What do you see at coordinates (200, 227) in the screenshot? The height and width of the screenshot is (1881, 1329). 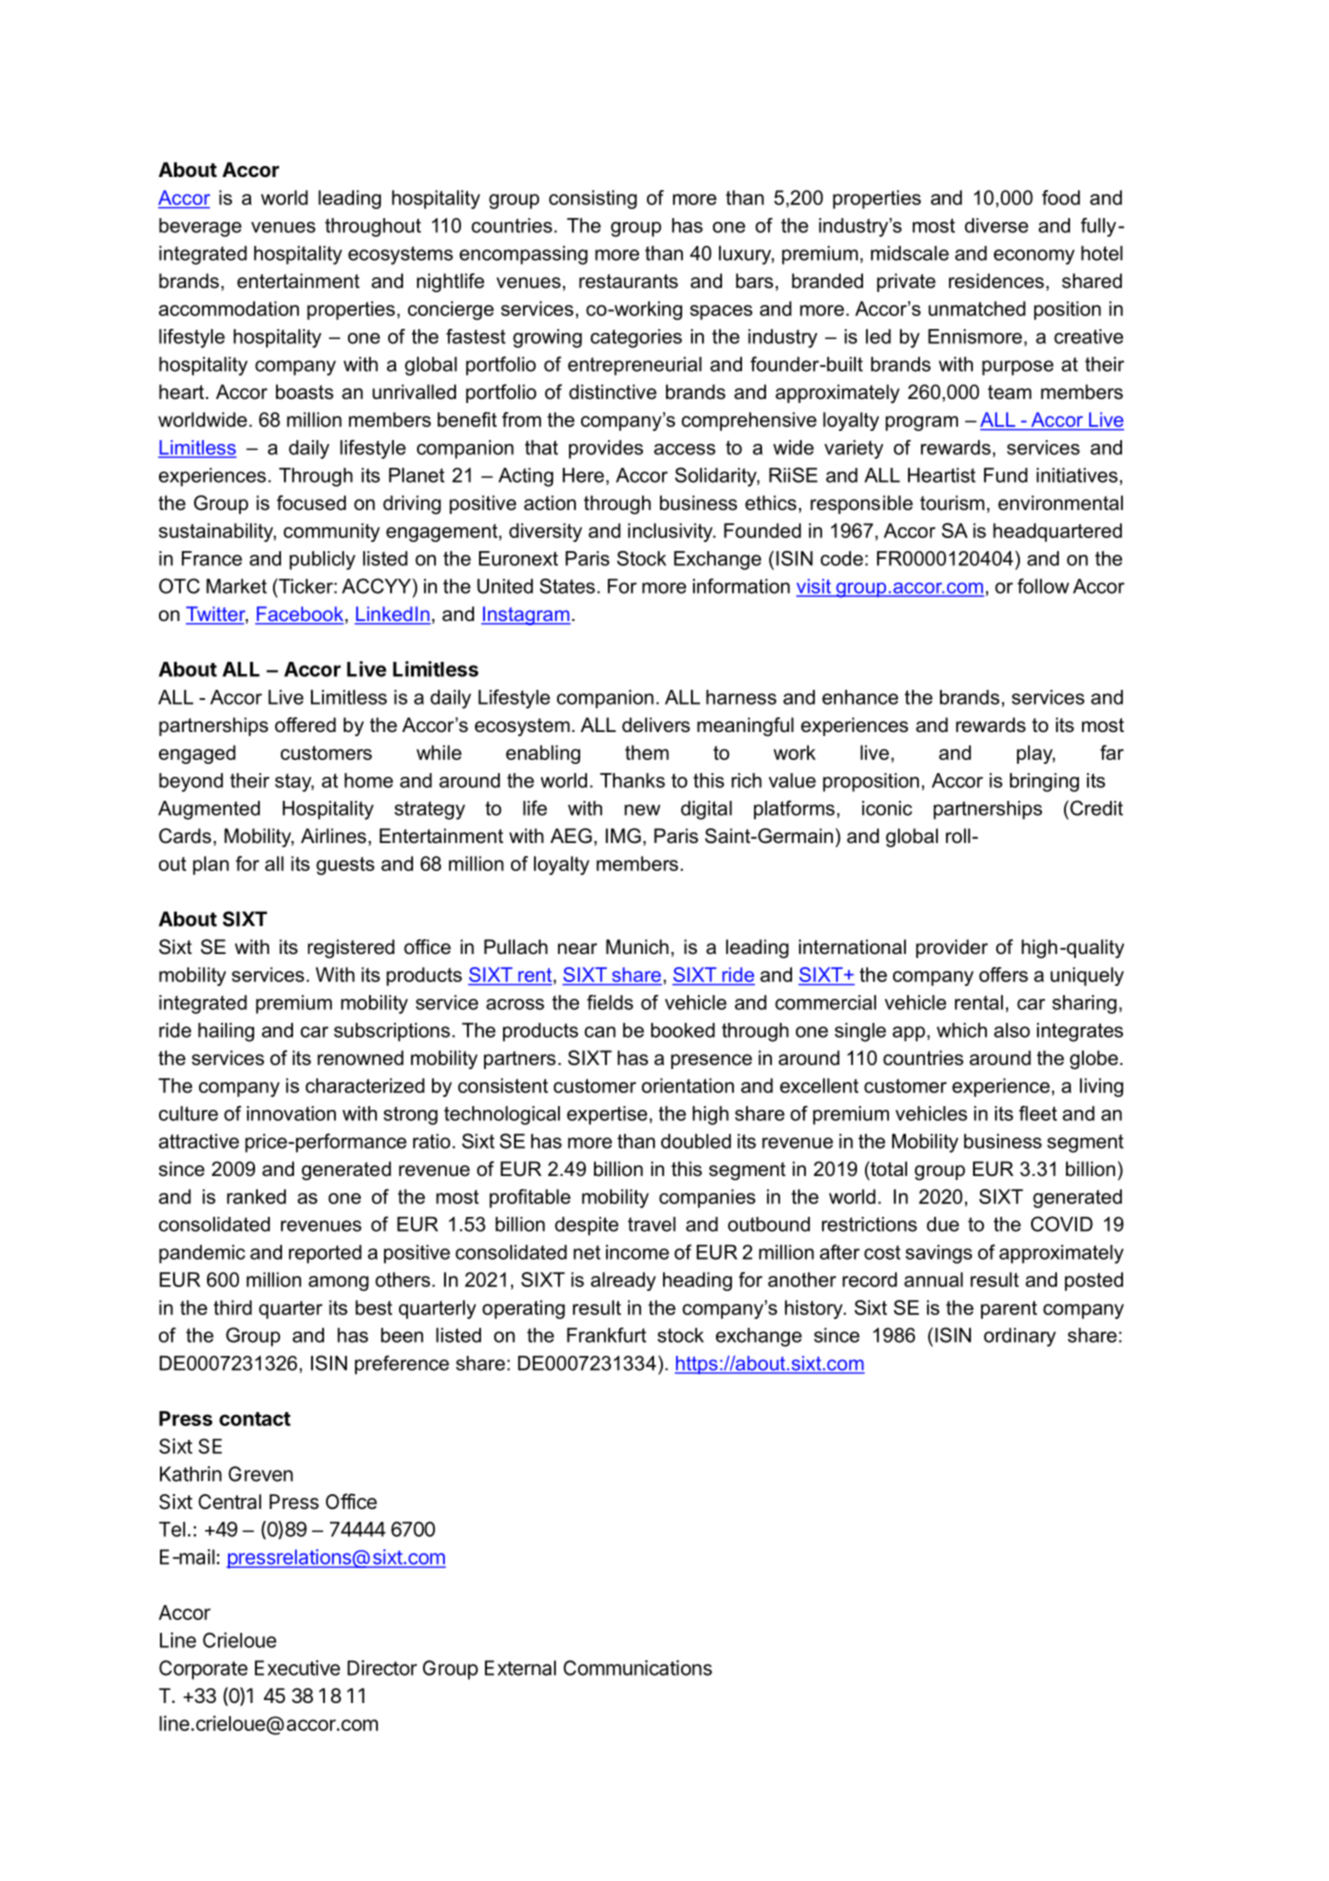 I see `beverage` at bounding box center [200, 227].
